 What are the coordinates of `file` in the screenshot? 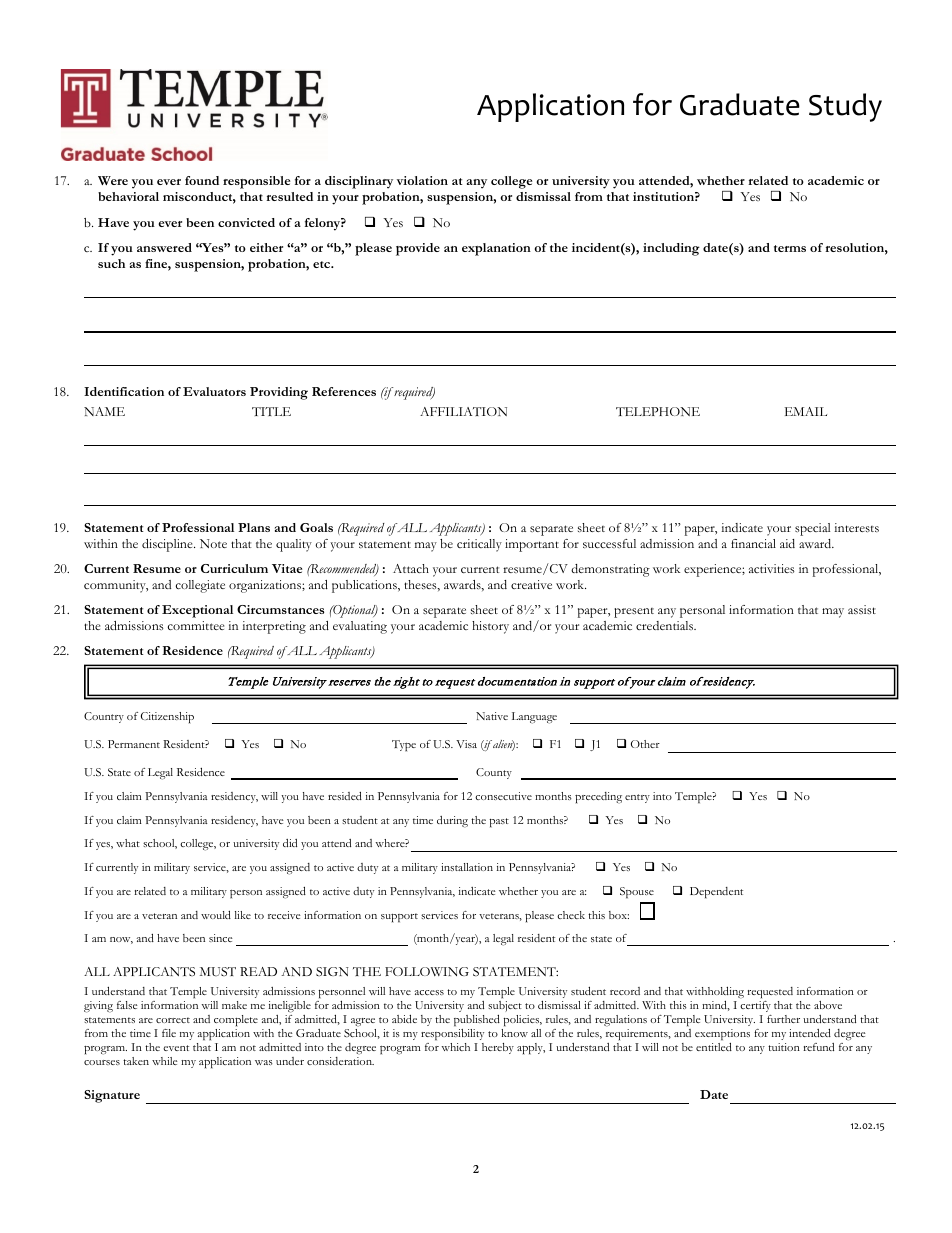 It's located at (169, 1033).
